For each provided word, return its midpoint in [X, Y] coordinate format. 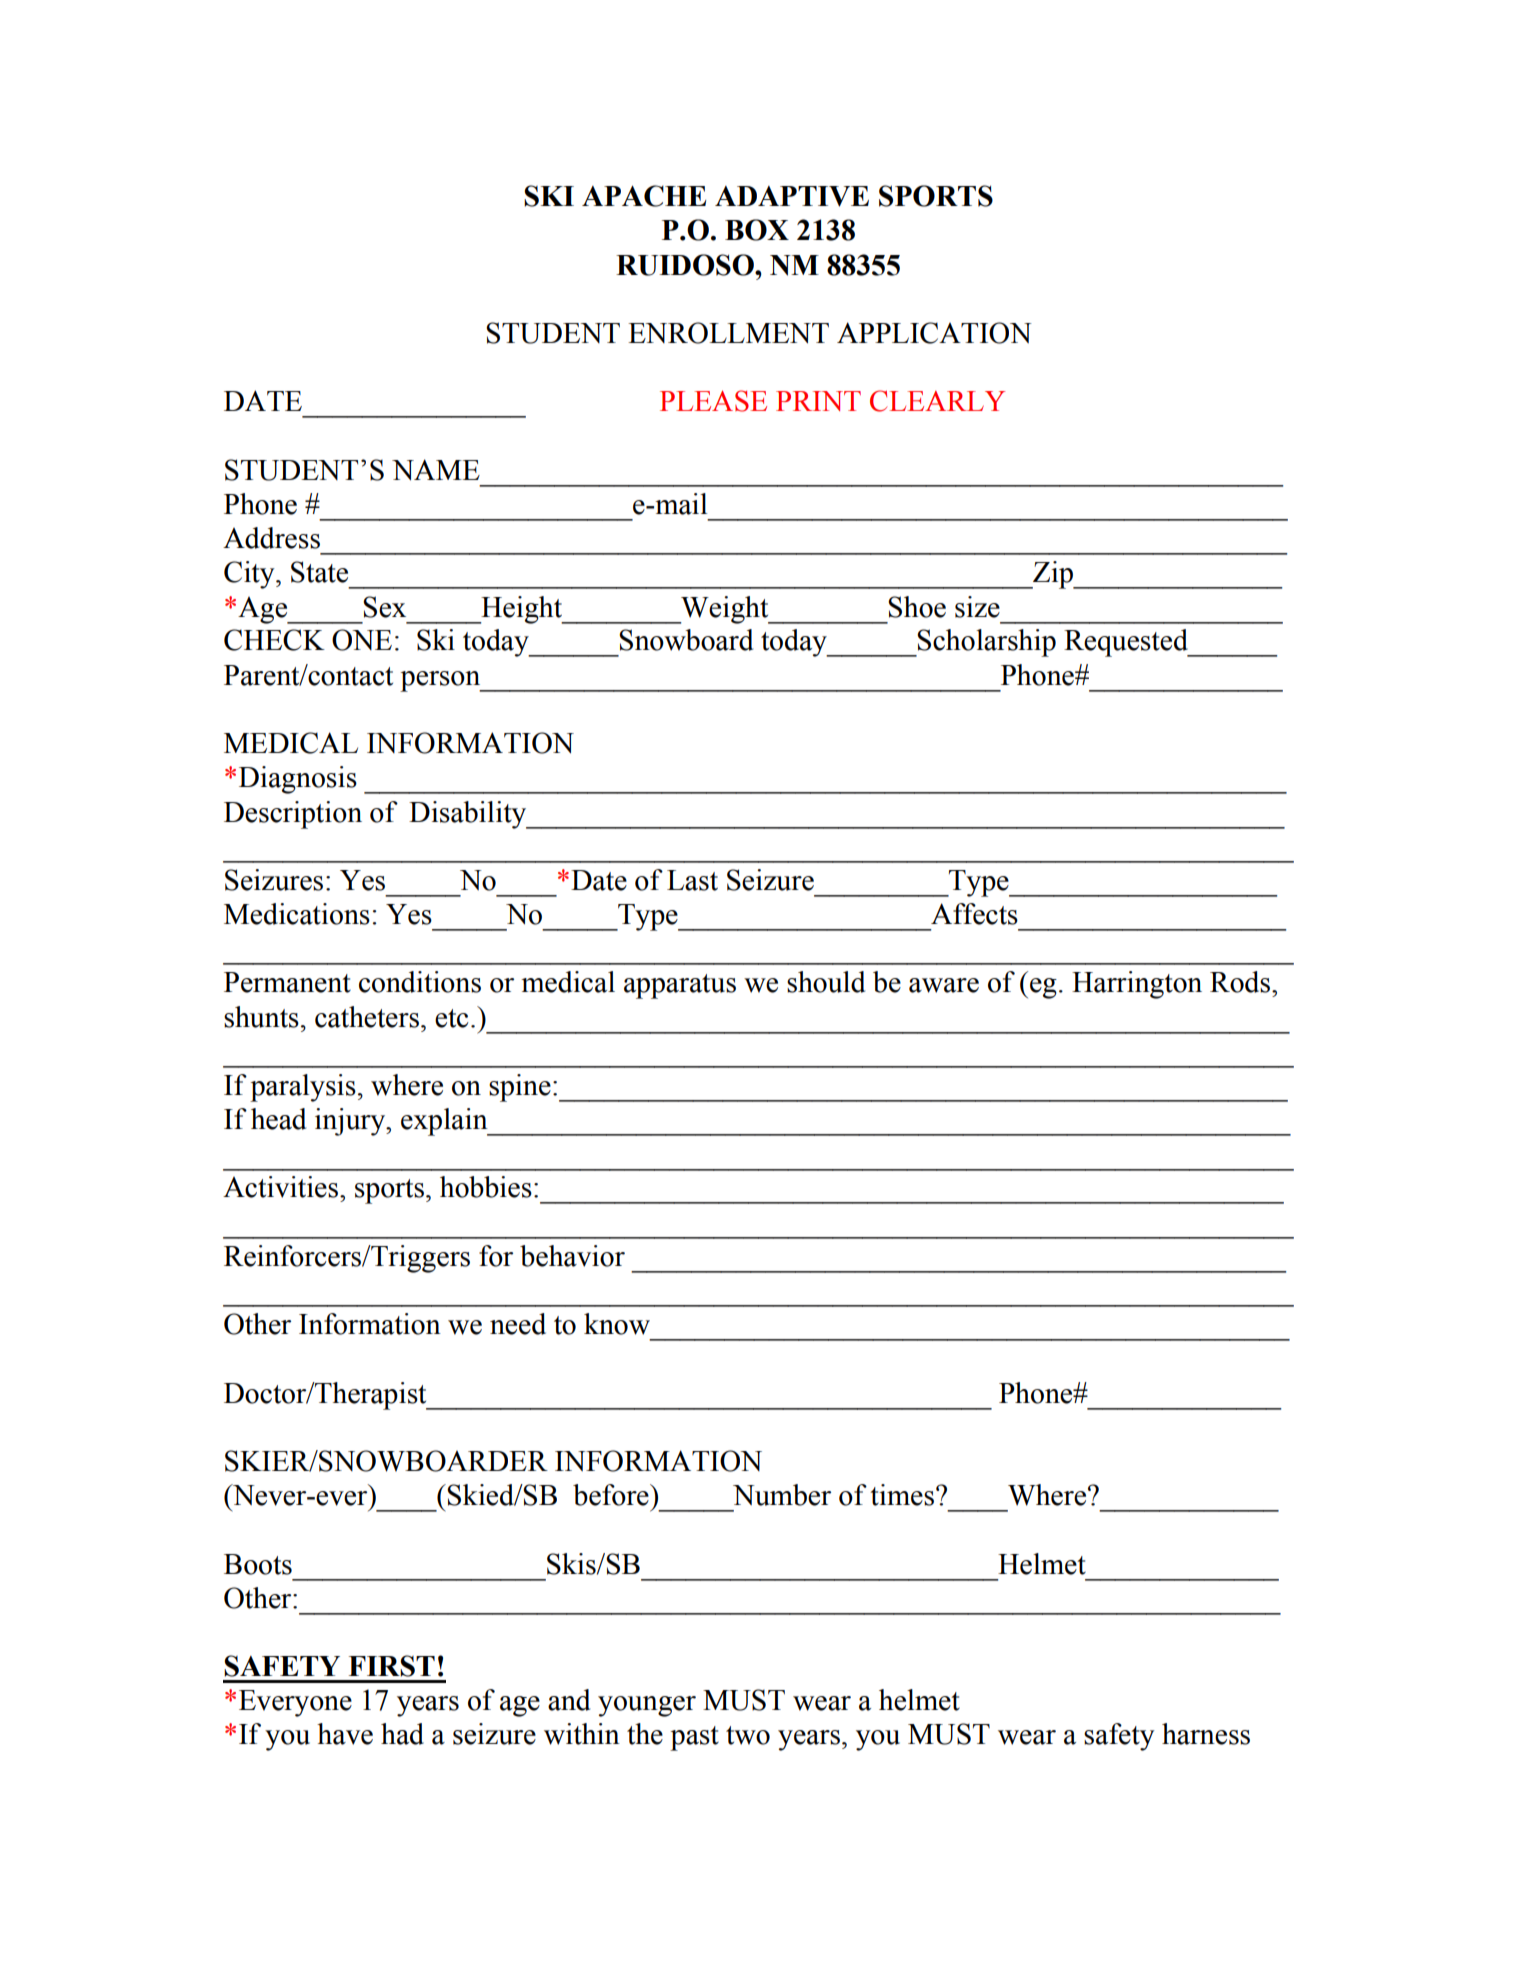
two [748, 1735]
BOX [757, 230]
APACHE [644, 196]
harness [1206, 1734]
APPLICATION [934, 333]
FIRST [392, 1666]
